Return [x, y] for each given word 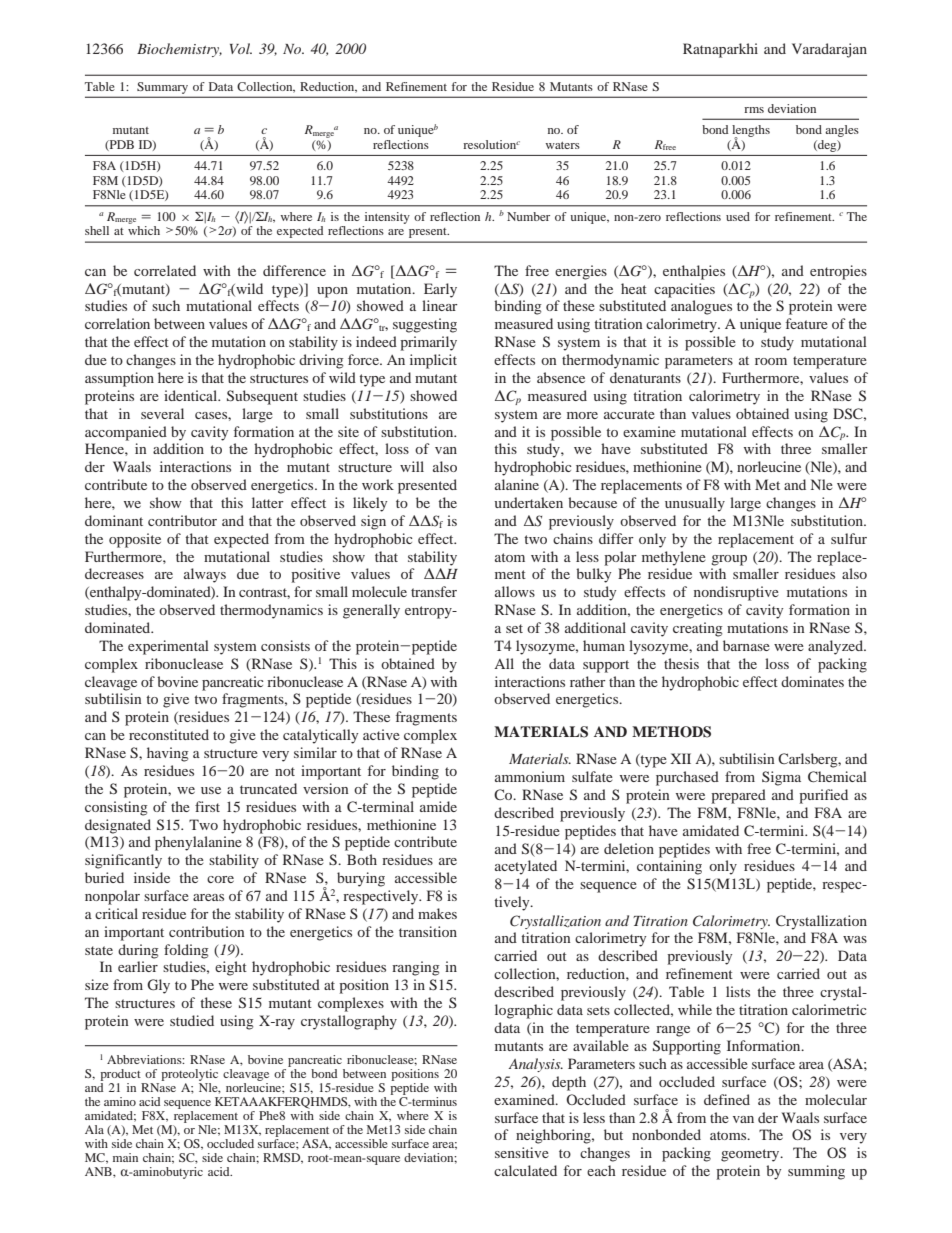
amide [438, 806]
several [162, 413]
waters [563, 145]
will [412, 466]
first [207, 806]
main [125, 1157]
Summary [162, 88]
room [771, 361]
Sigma [781, 778]
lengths [751, 132]
